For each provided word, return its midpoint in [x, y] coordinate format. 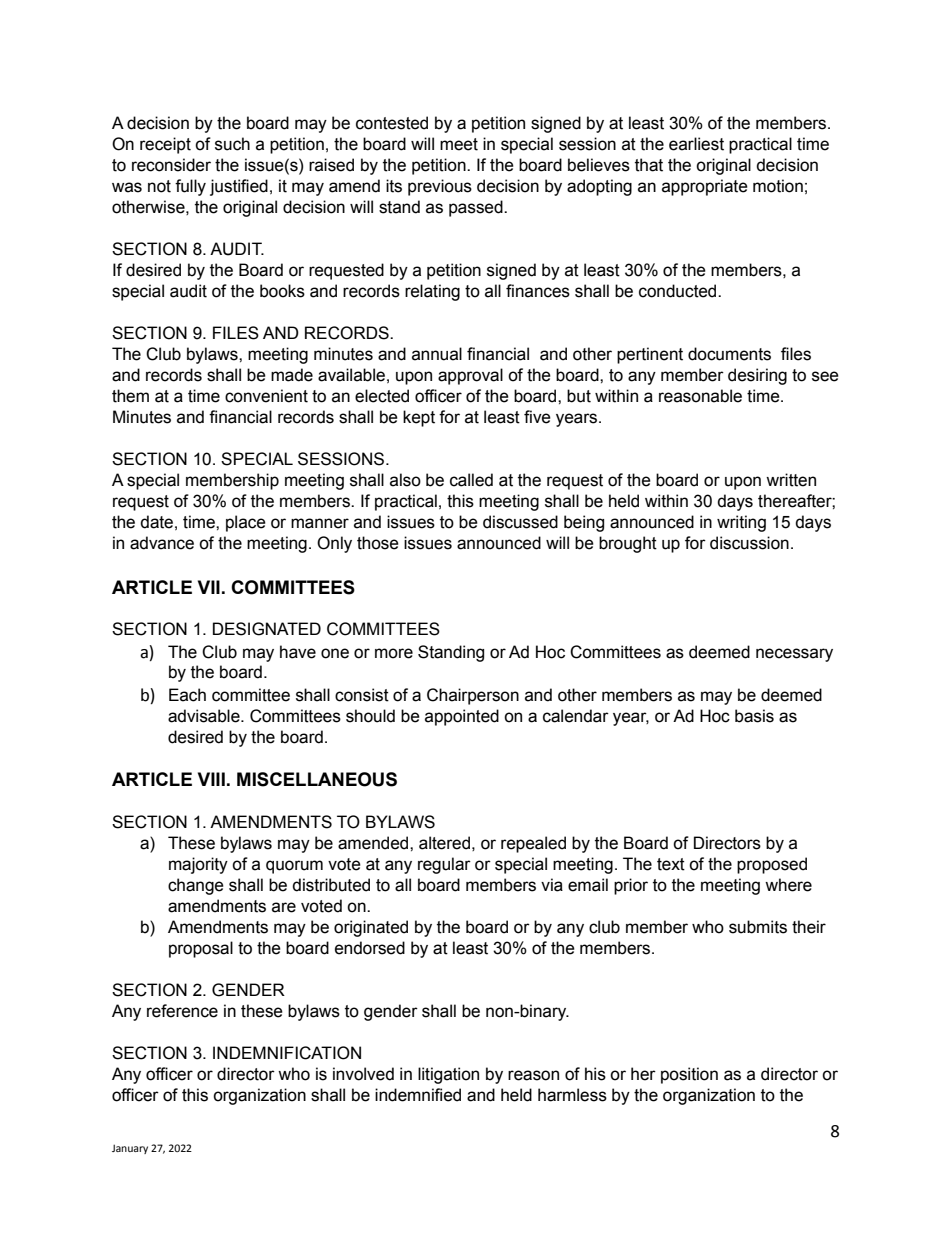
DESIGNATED [267, 629]
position [689, 1075]
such [232, 144]
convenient [266, 396]
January [130, 1149]
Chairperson [473, 696]
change [196, 886]
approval [470, 376]
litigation [448, 1075]
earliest [696, 144]
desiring [757, 376]
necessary [794, 655]
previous [440, 187]
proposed [772, 865]
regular [444, 865]
